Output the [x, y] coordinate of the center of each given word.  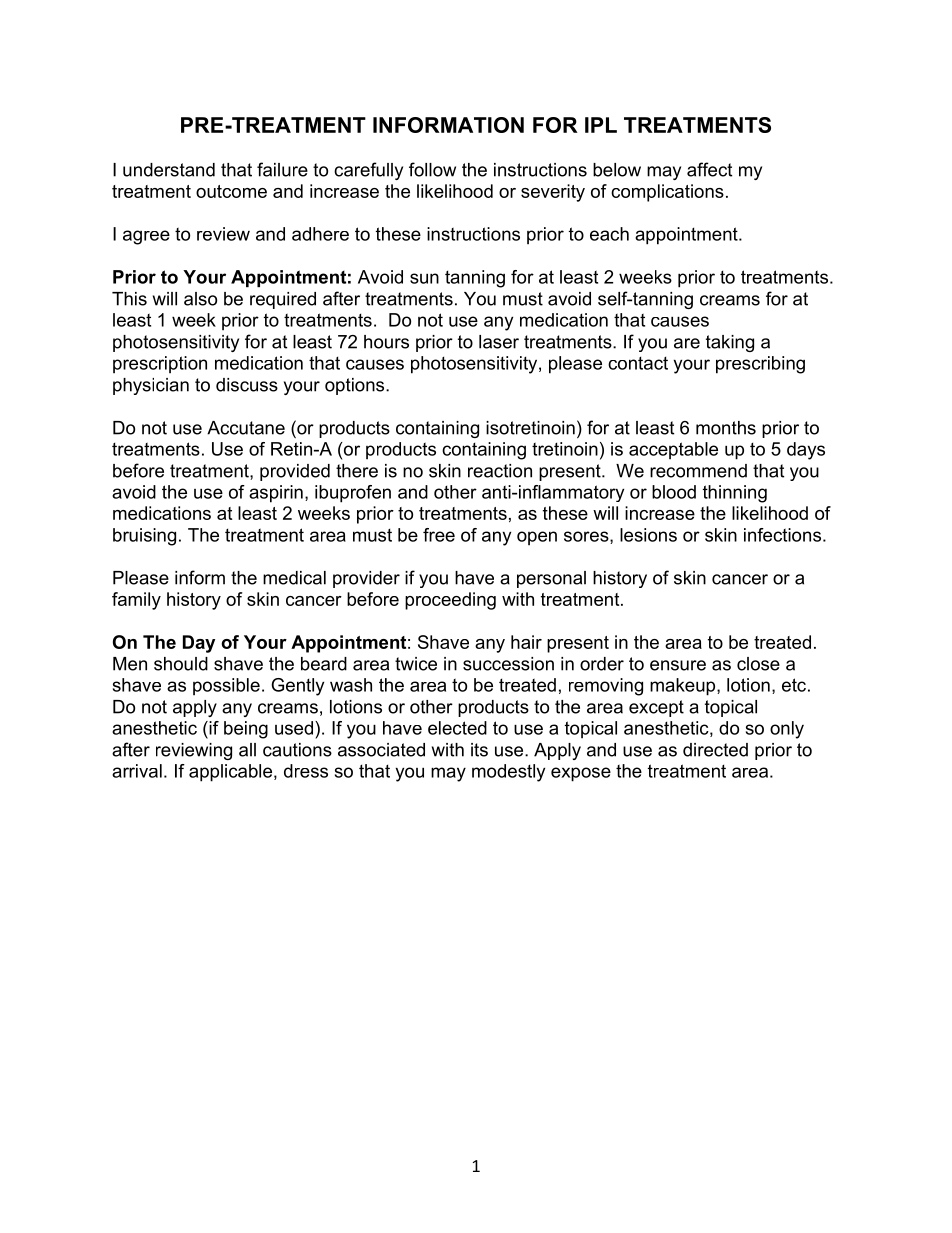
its [479, 750]
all [247, 750]
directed [715, 750]
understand [169, 170]
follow [432, 169]
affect [709, 169]
